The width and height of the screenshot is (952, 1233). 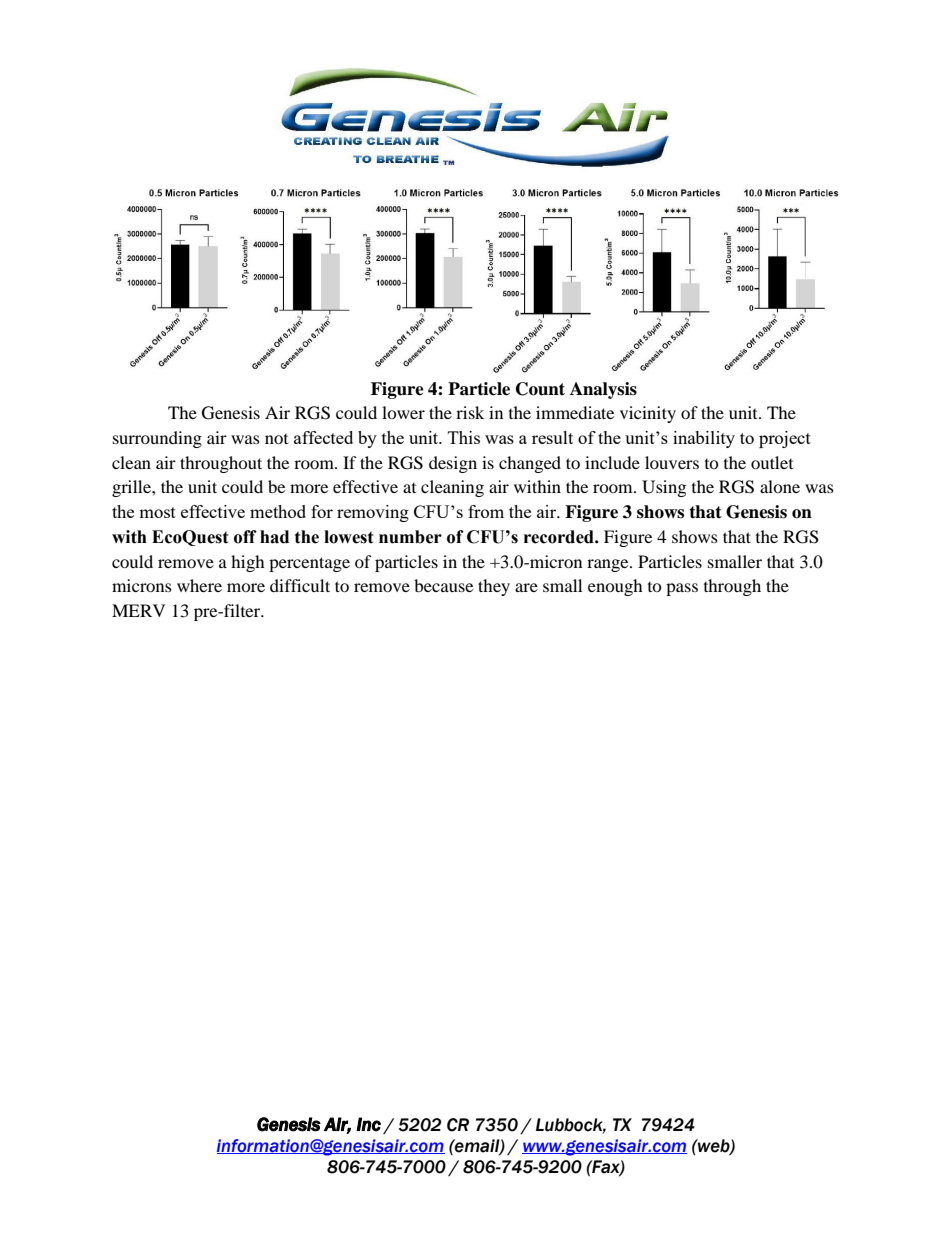 I want to click on Analysis, so click(x=603, y=390).
